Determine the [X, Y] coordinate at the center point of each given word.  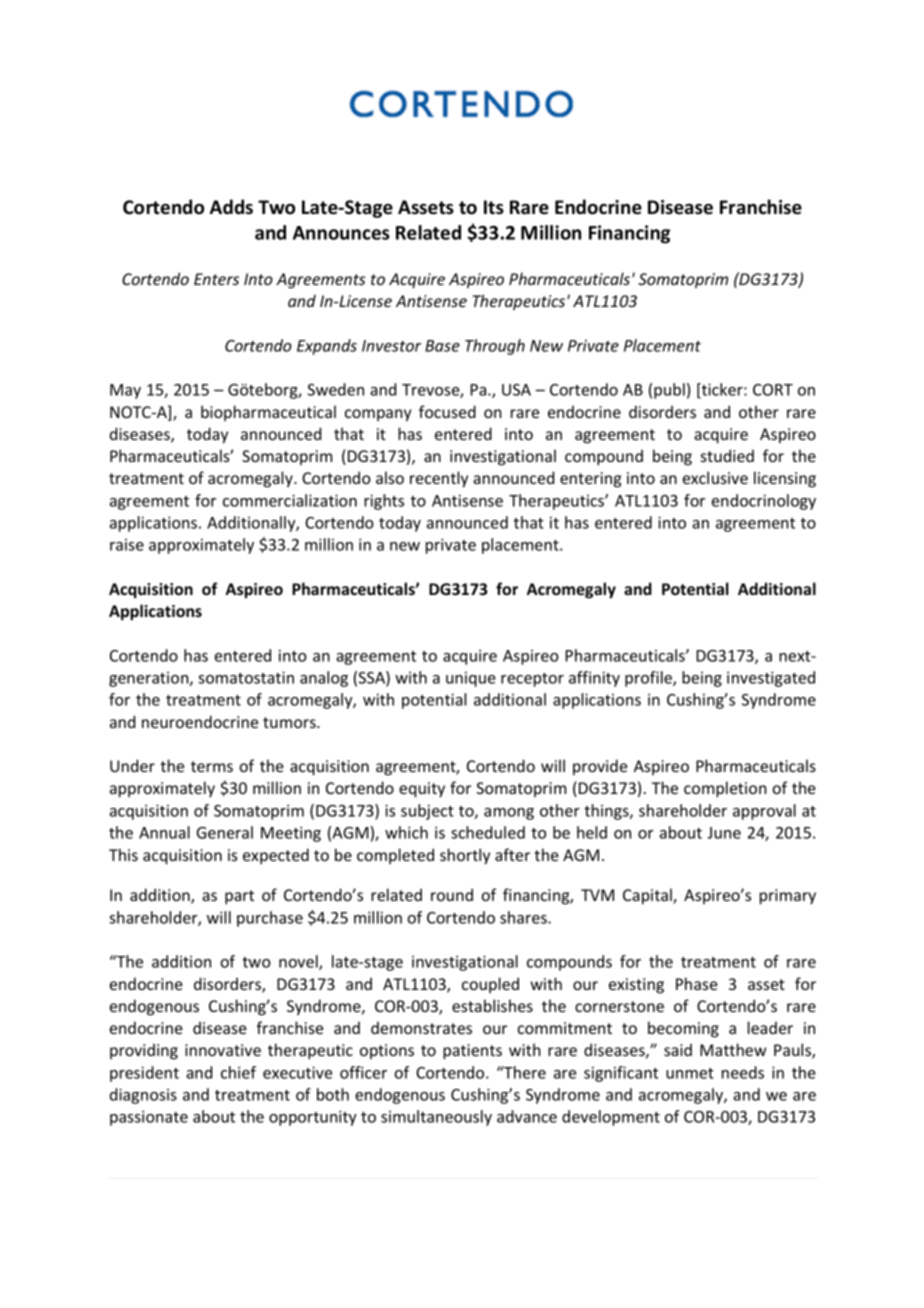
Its [494, 207]
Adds [231, 207]
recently [439, 479]
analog [324, 679]
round [452, 894]
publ [669, 391]
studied [727, 455]
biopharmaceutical [268, 413]
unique [471, 679]
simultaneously [436, 1118]
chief [238, 1072]
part [239, 897]
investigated [771, 679]
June [724, 833]
